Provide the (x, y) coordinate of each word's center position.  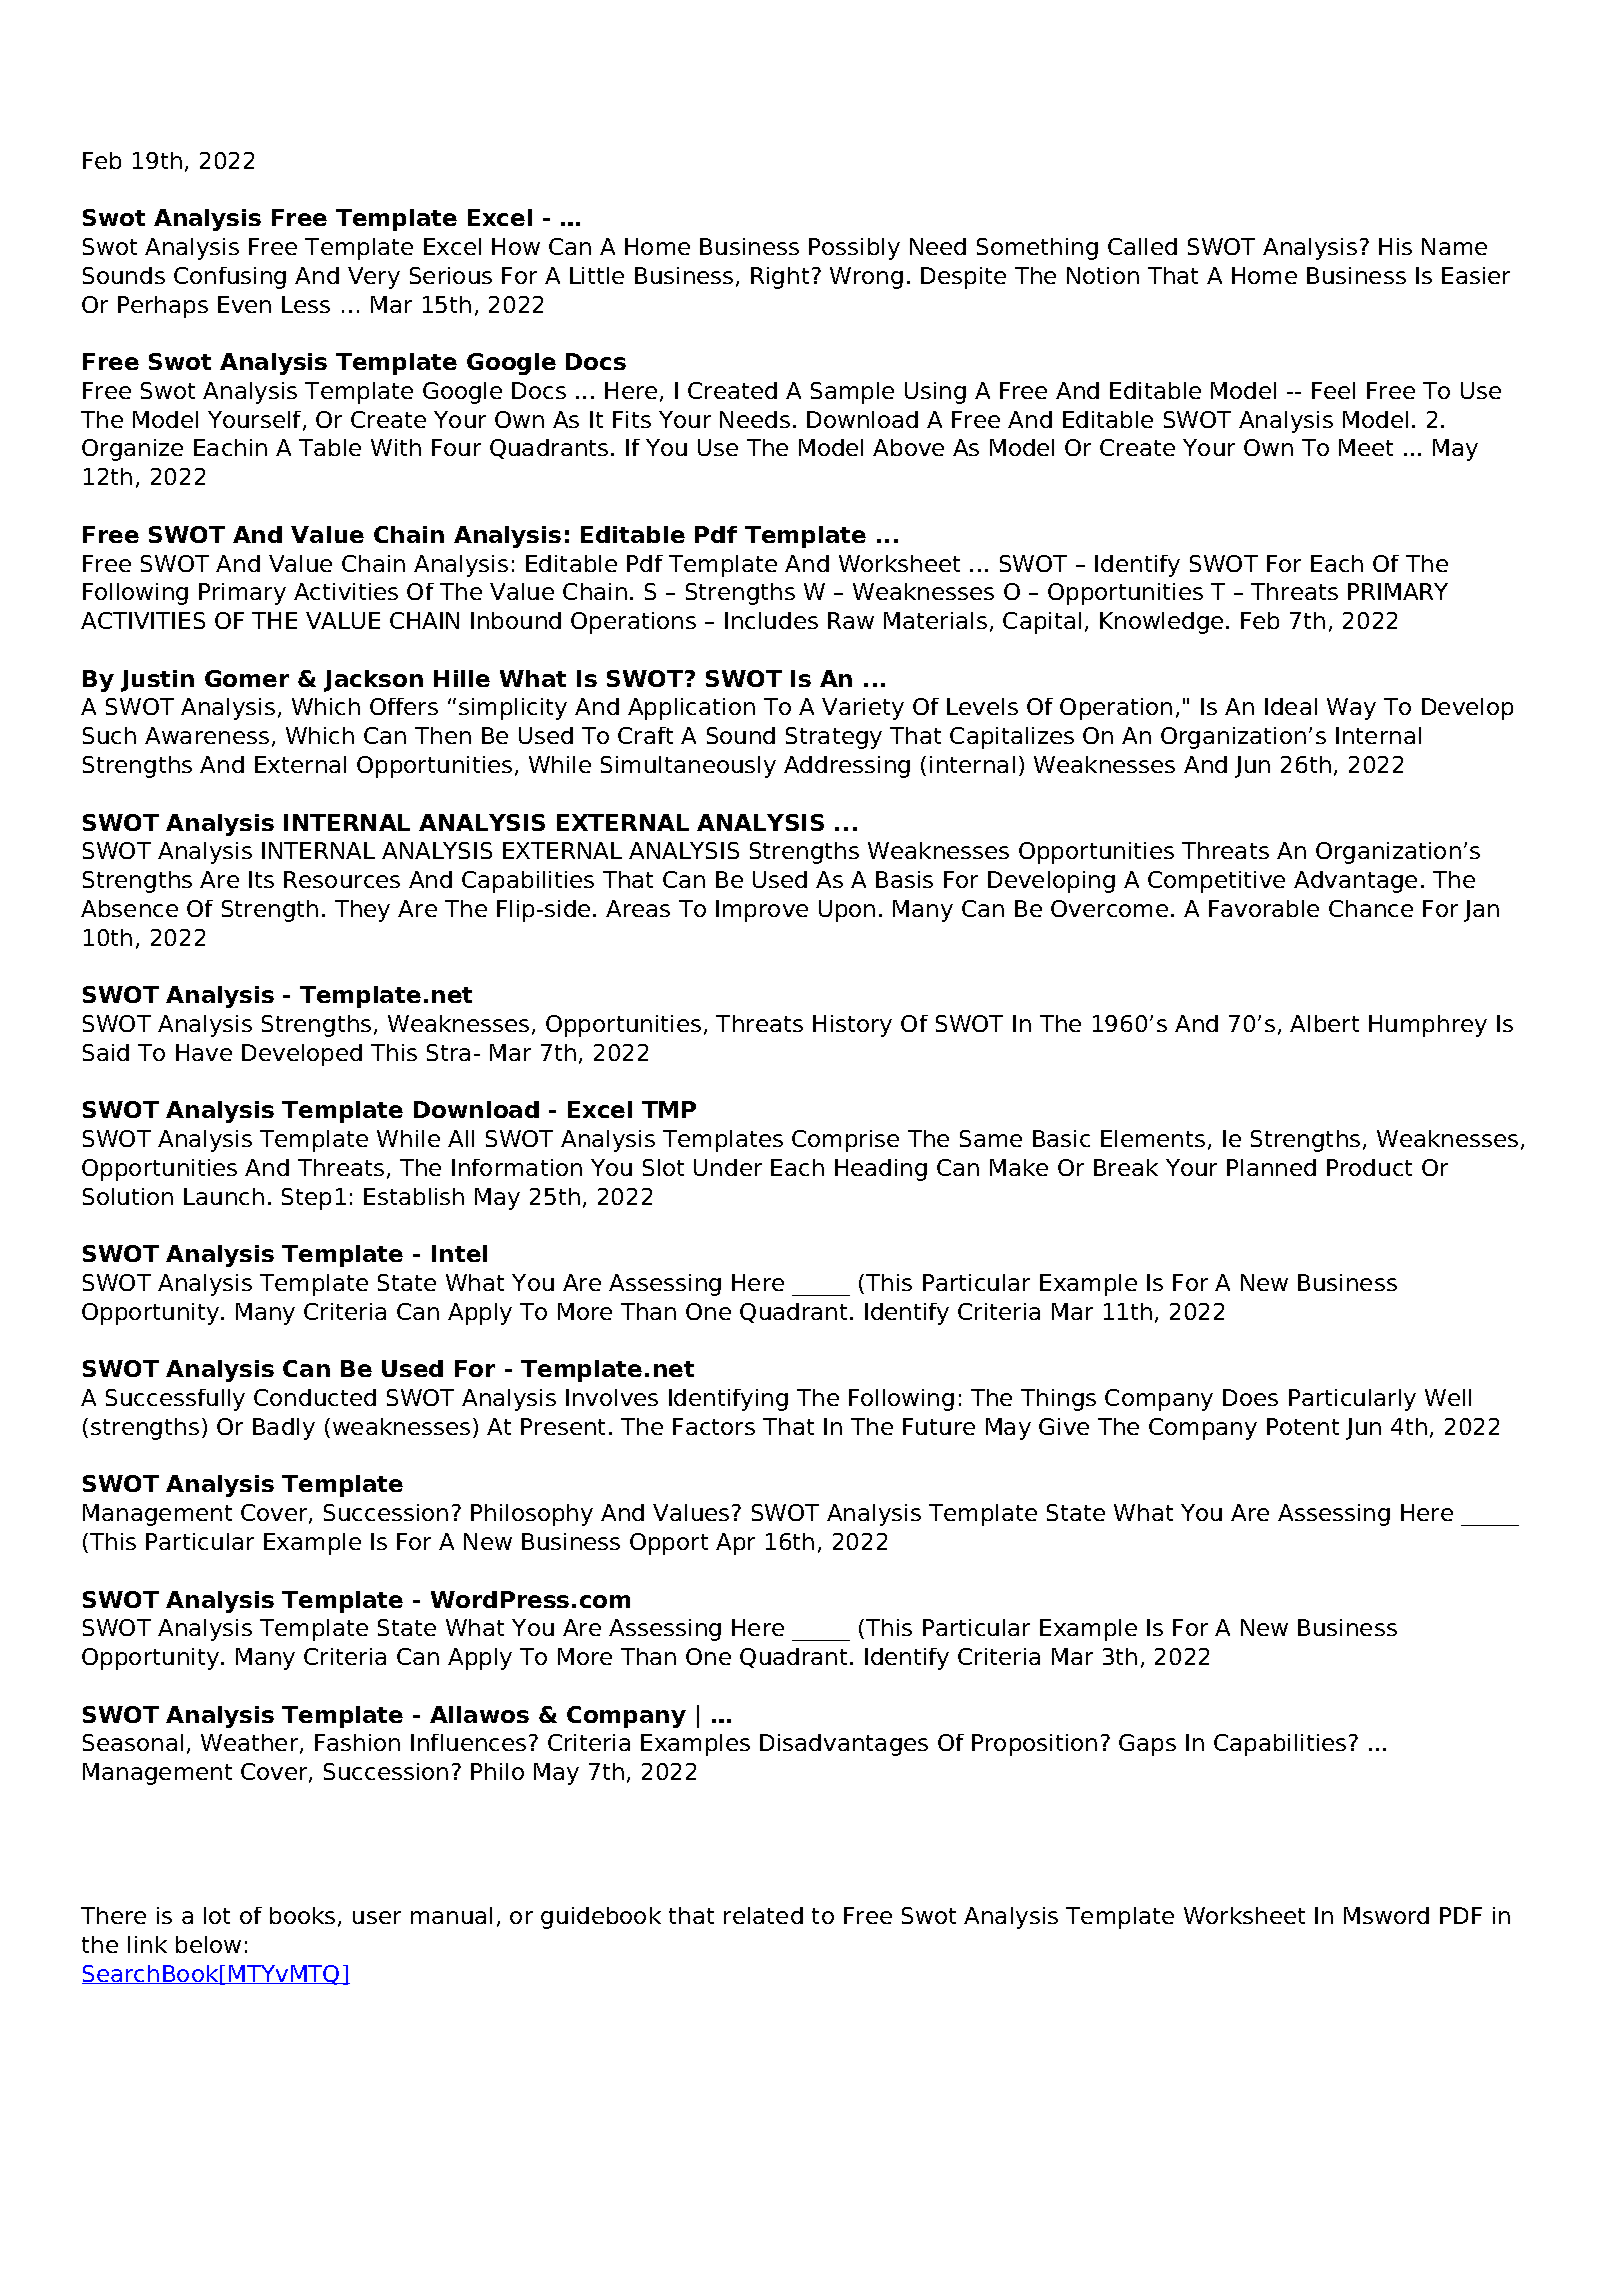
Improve (762, 911)
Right (780, 278)
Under (728, 1167)
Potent (1303, 1426)
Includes (771, 620)
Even (244, 304)
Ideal (1291, 706)
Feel (1333, 390)
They (362, 911)
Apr (735, 1544)
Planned (1271, 1167)
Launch (224, 1196)
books (302, 1915)
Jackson (373, 681)
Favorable (1264, 908)
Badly (284, 1429)
